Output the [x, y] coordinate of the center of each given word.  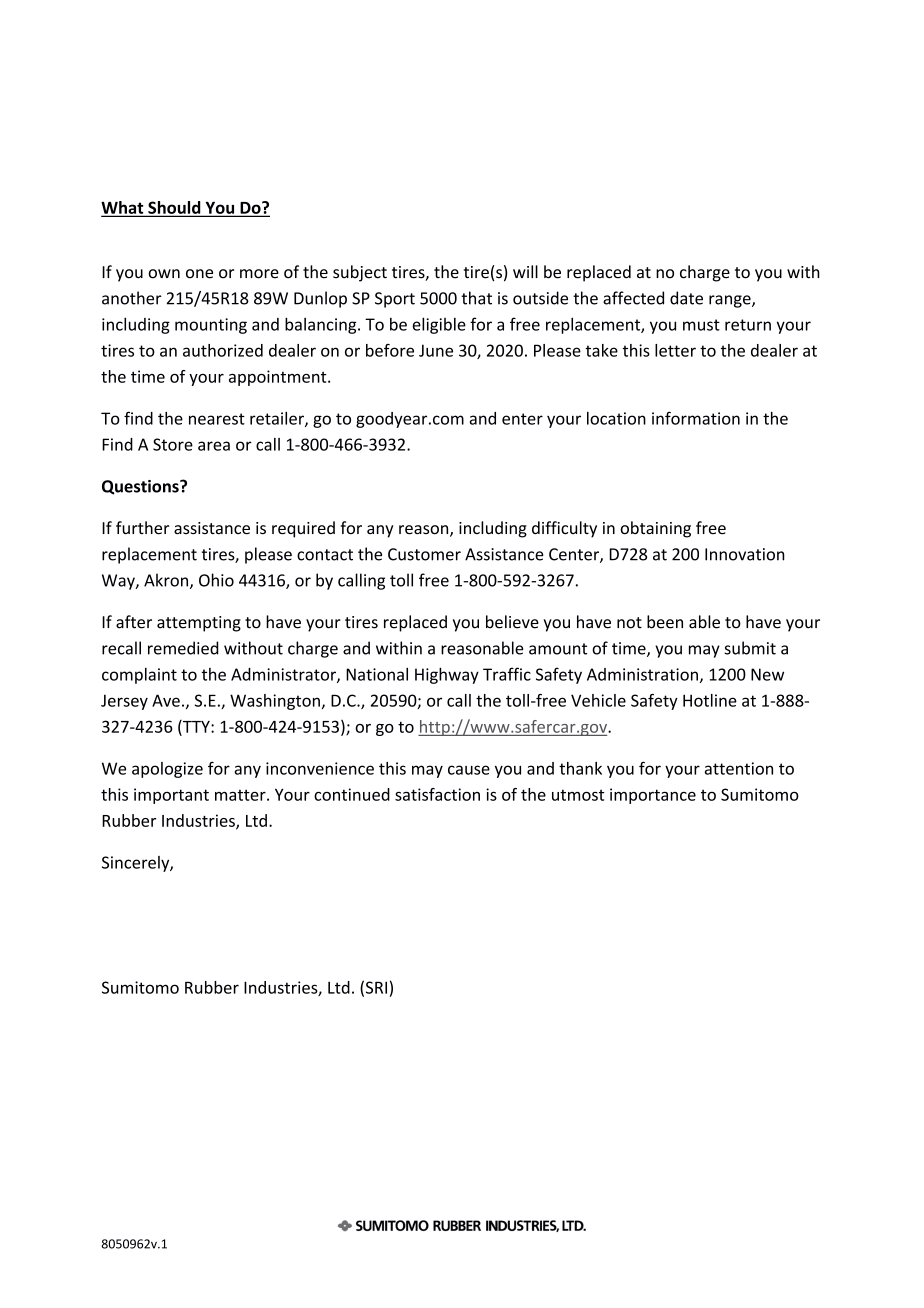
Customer [424, 554]
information [696, 418]
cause [469, 770]
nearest [217, 419]
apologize [167, 770]
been [665, 622]
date [686, 298]
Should [174, 208]
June [436, 350]
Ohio [216, 580]
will [525, 271]
